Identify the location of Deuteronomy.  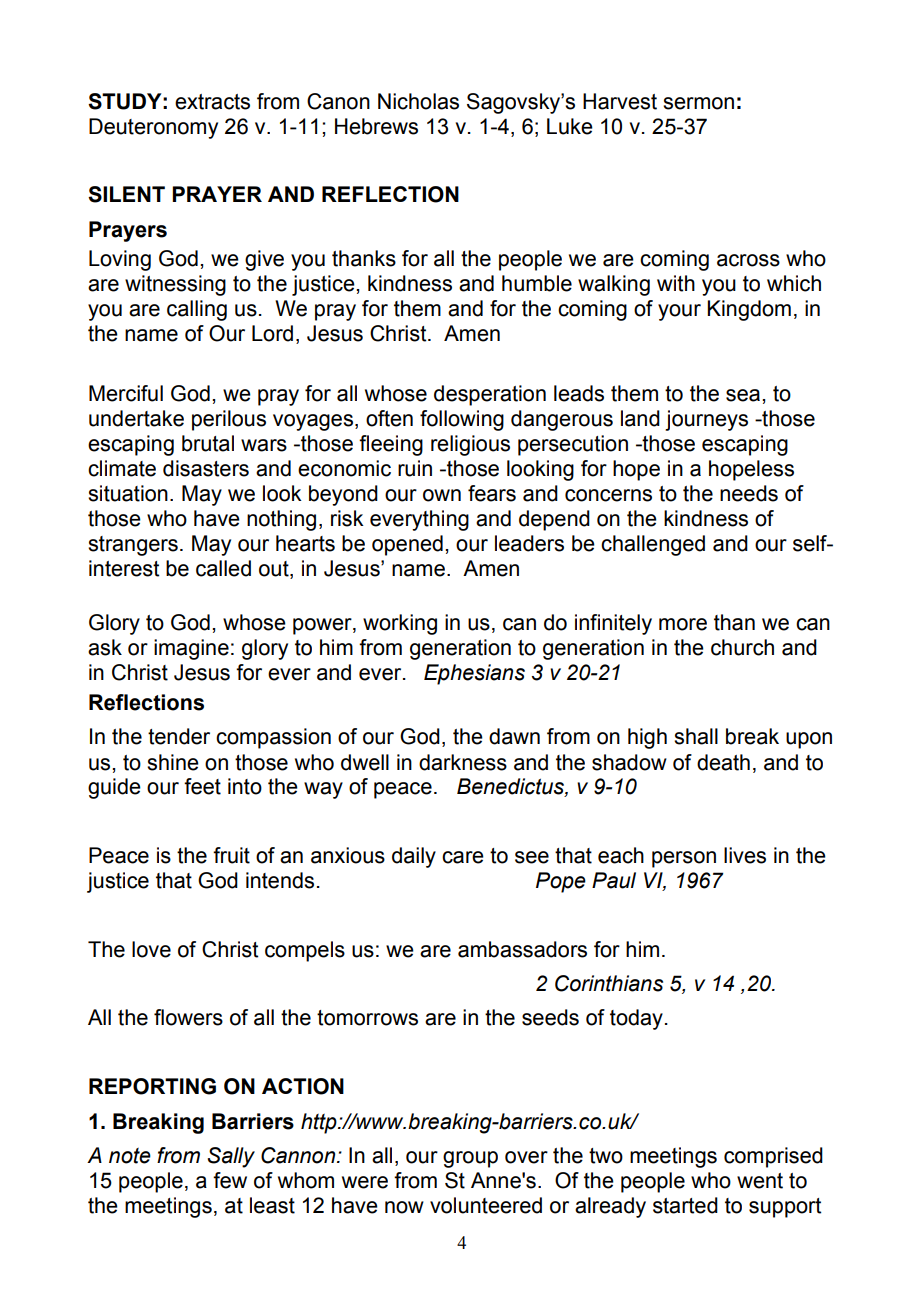
(153, 128).
